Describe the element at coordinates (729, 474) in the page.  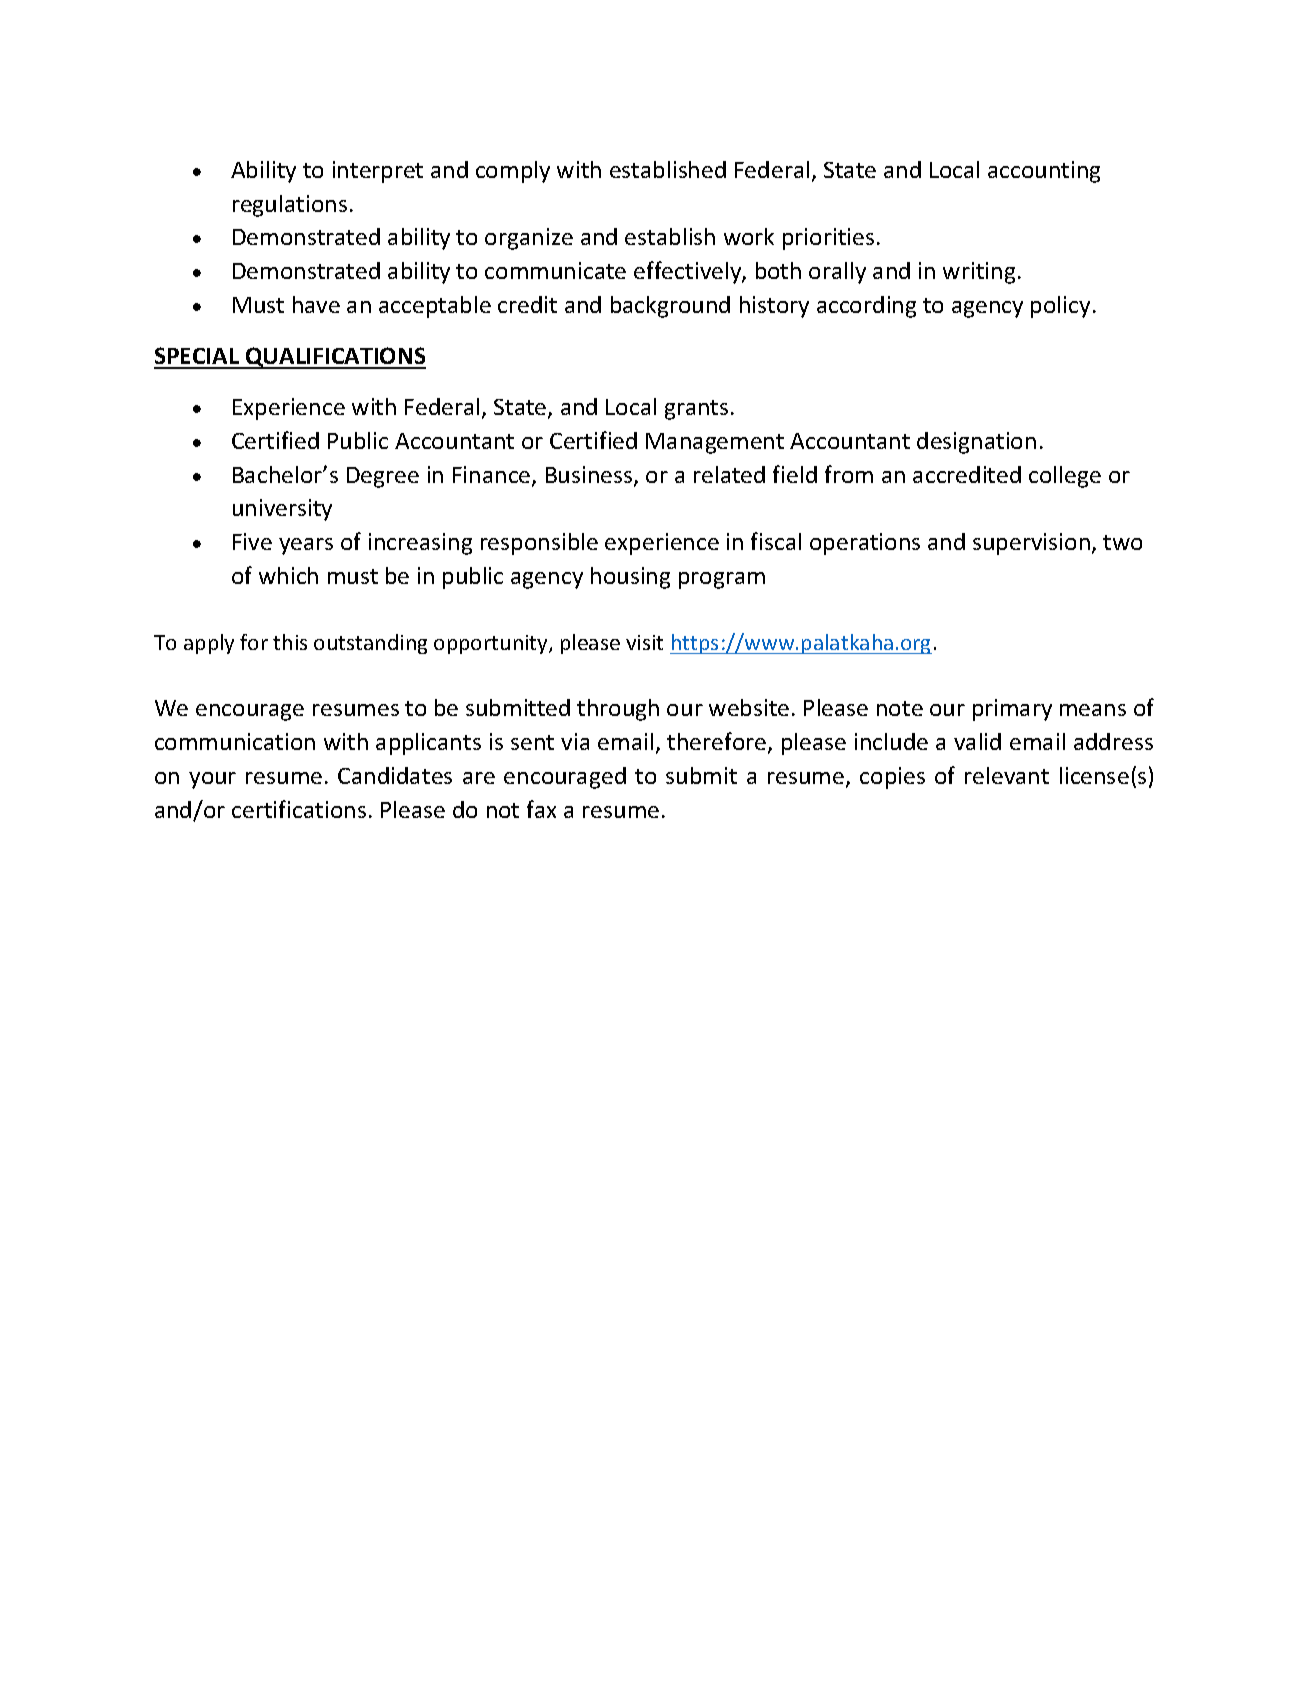
I see `related` at that location.
